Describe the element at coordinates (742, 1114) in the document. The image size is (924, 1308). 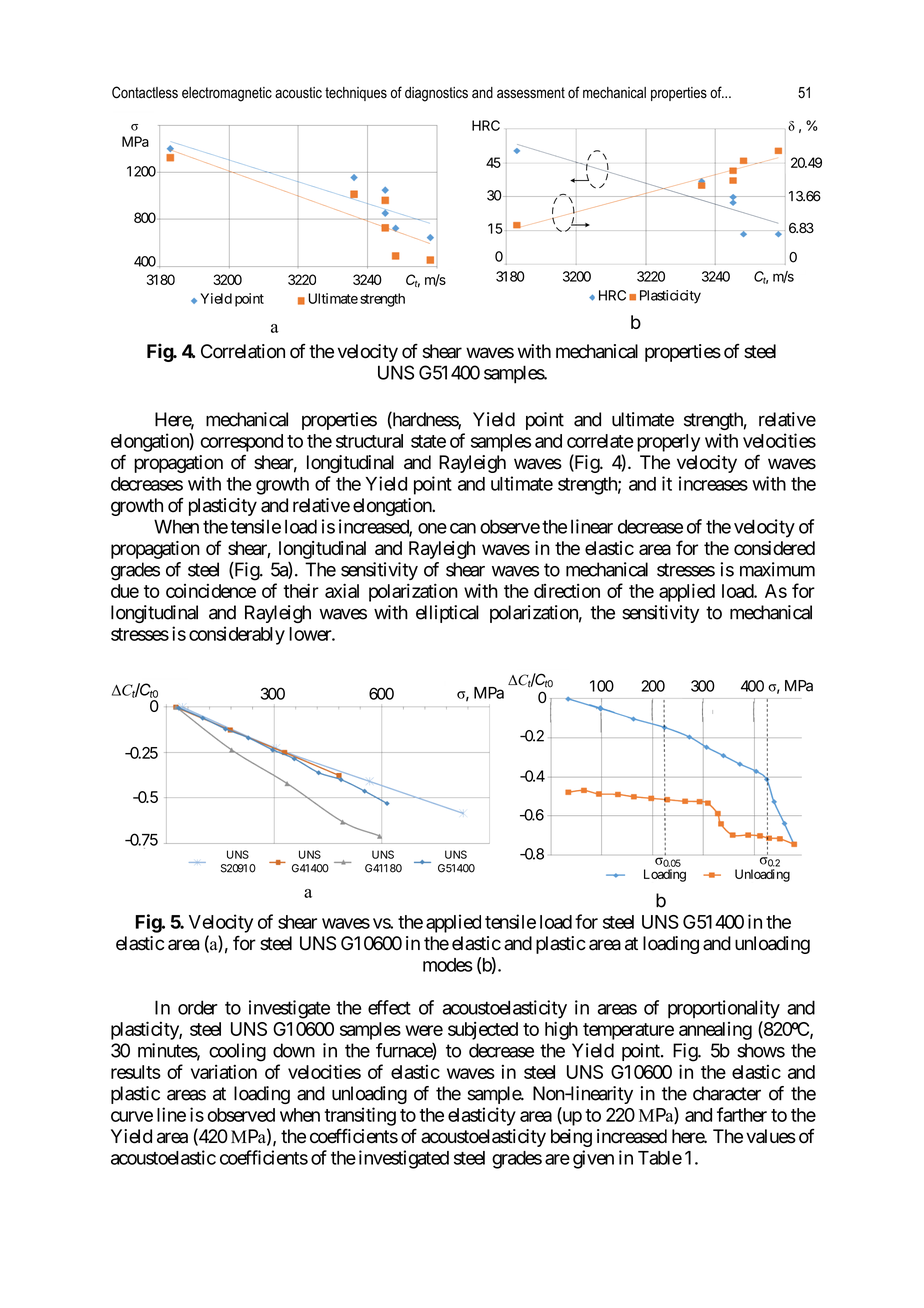
I see `farther` at that location.
